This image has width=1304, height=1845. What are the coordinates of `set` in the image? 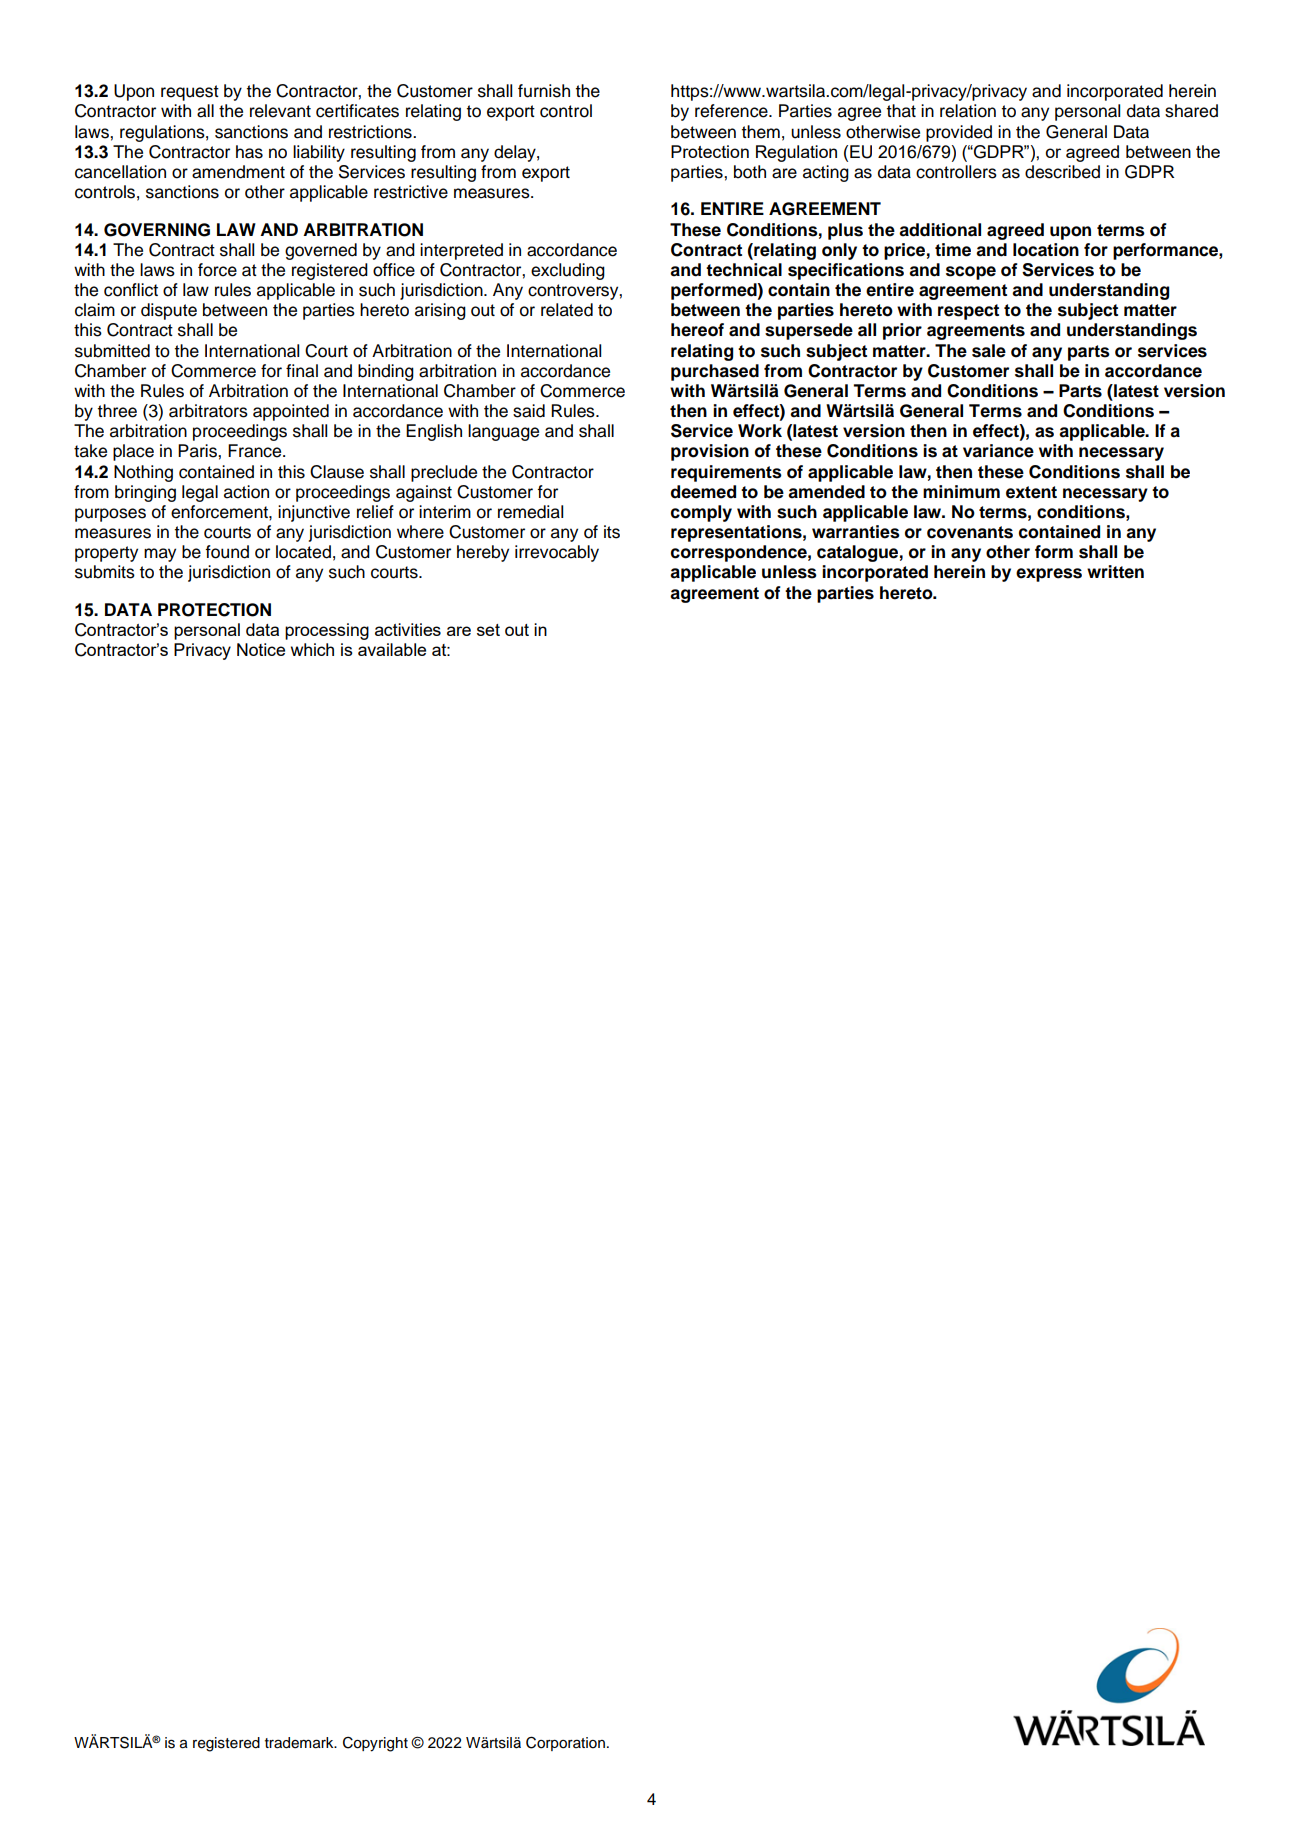 It's located at (488, 630).
